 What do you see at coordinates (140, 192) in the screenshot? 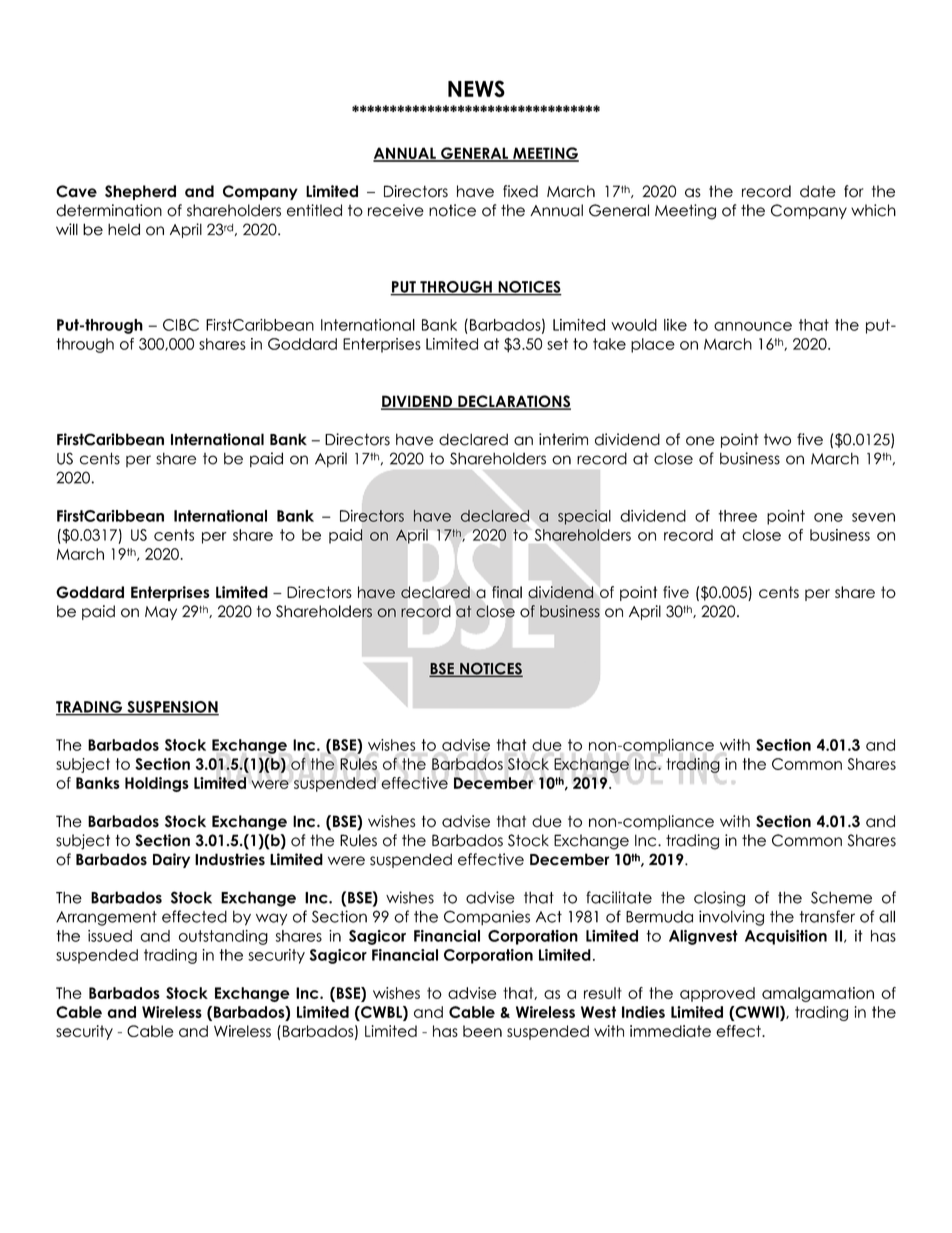
I see `Shepherd` at bounding box center [140, 192].
